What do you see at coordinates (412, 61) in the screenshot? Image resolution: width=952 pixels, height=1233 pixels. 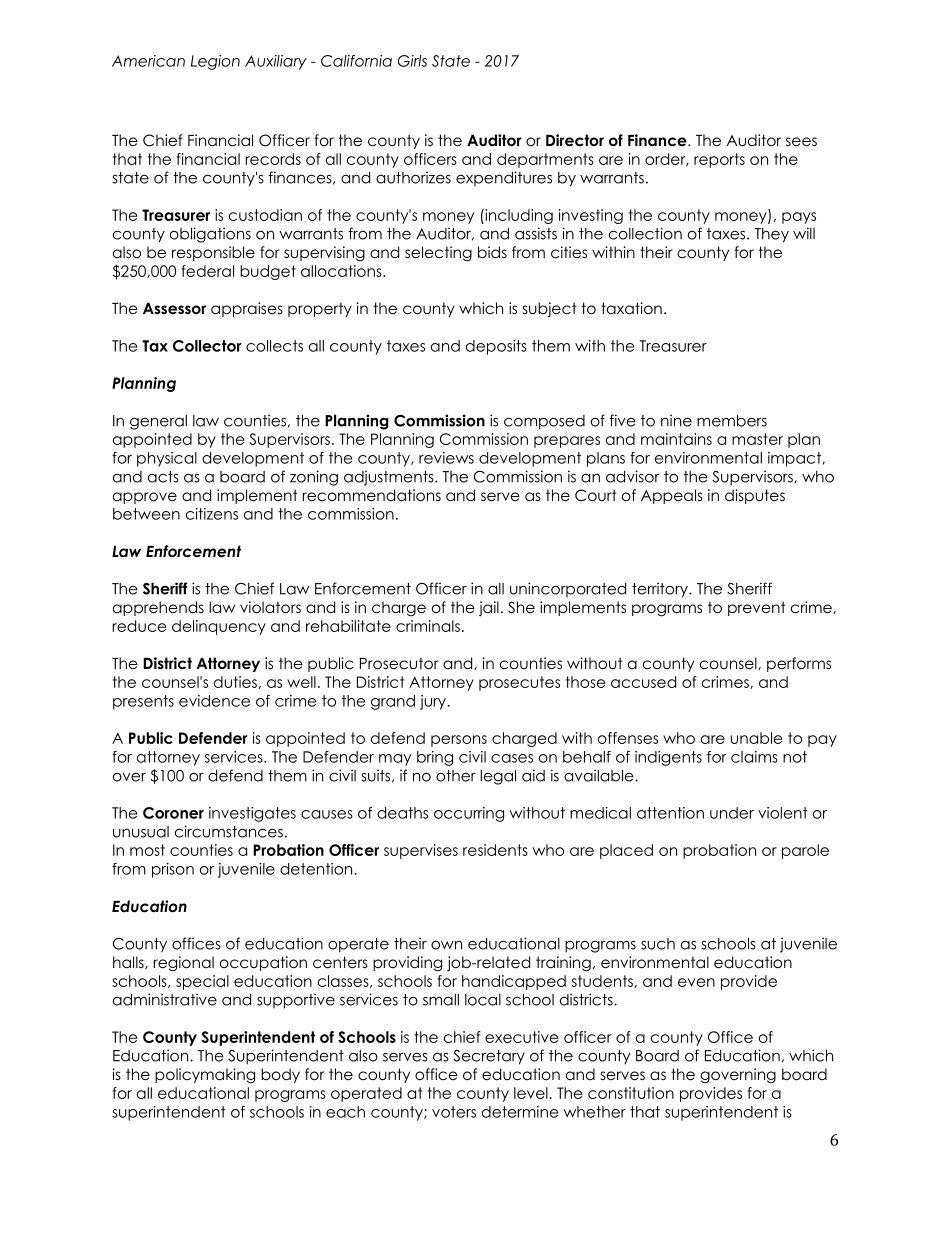 I see `Girls` at bounding box center [412, 61].
